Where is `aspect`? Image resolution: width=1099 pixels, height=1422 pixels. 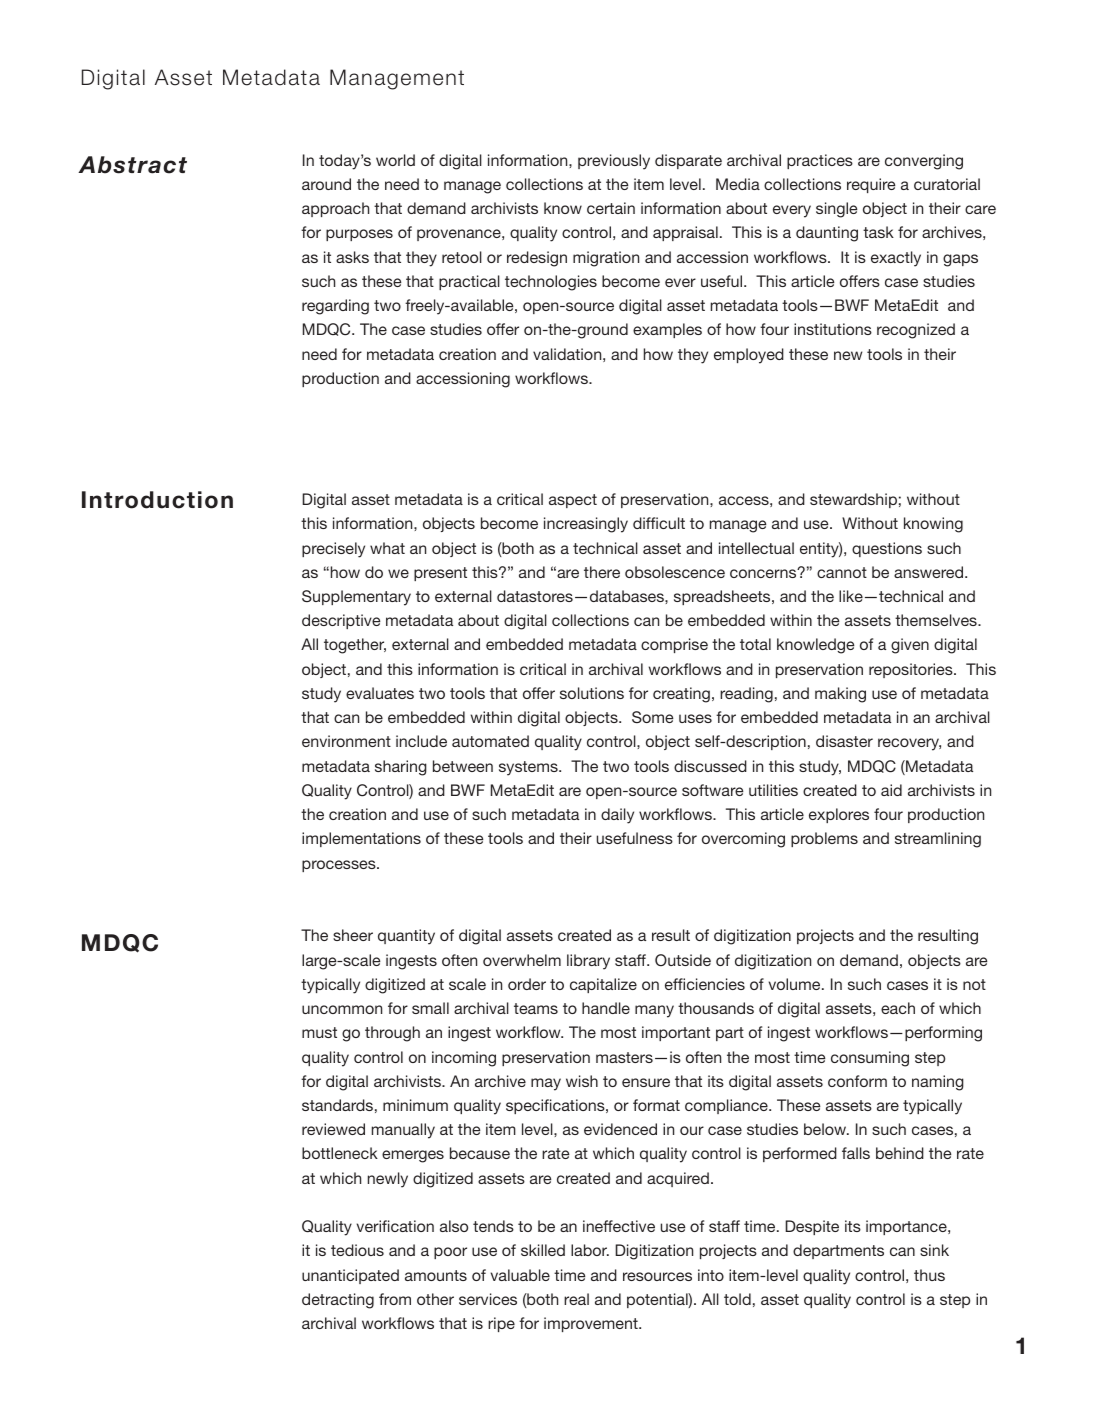
aspect is located at coordinates (573, 501).
